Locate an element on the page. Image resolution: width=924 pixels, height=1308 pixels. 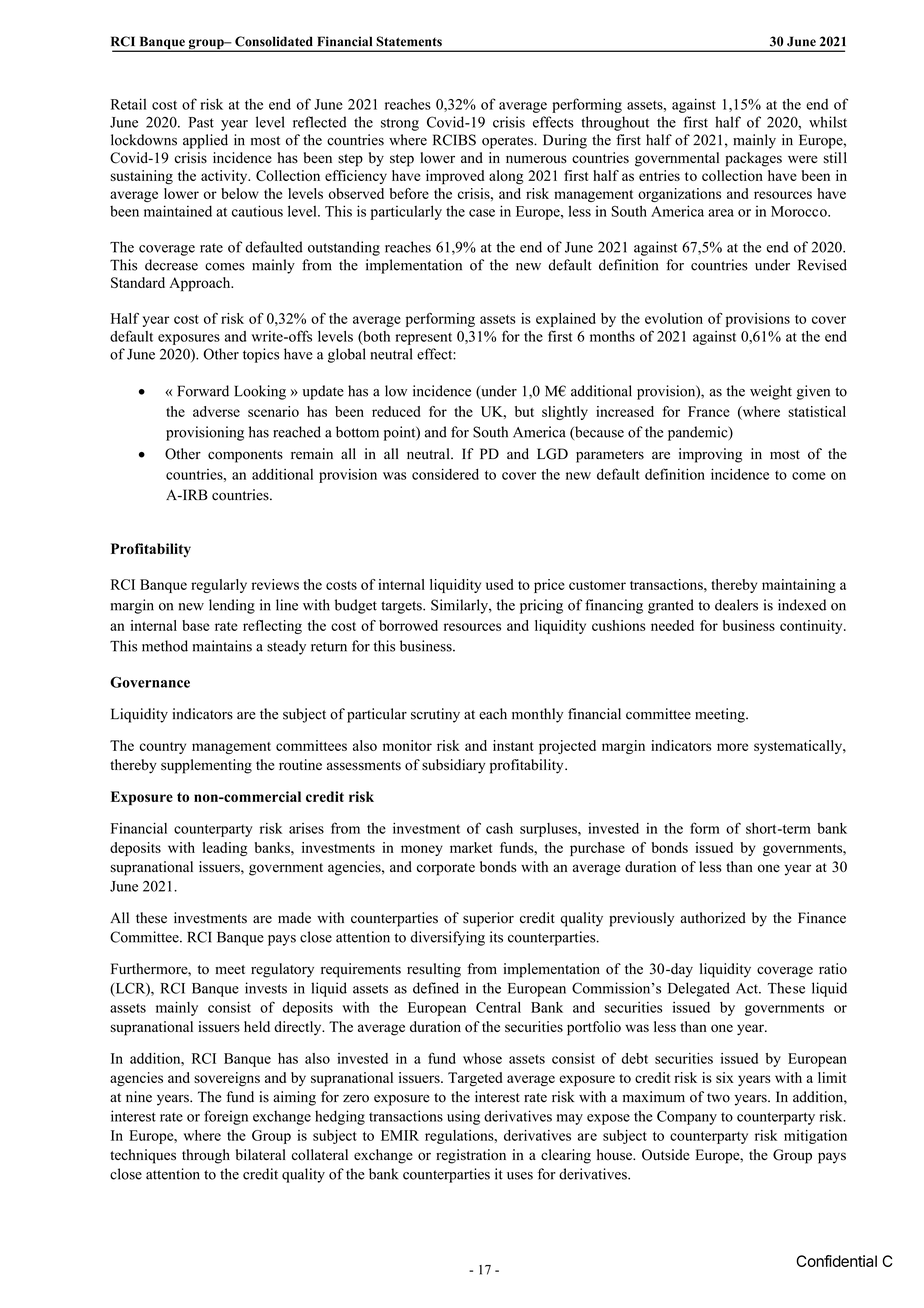
weight is located at coordinates (771, 392).
